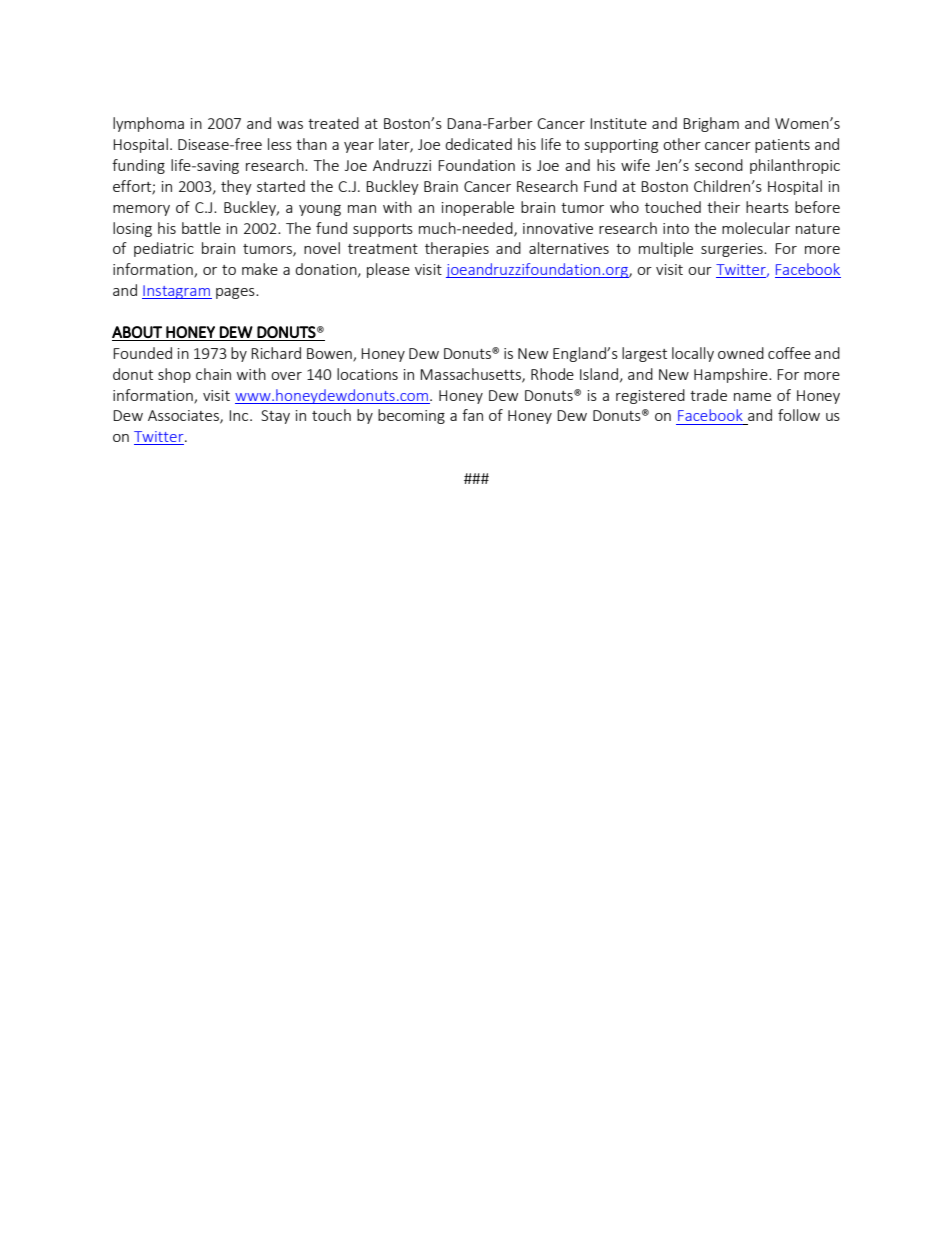 The height and width of the screenshot is (1233, 952). Describe the element at coordinates (478, 144) in the screenshot. I see `dedicated` at that location.
